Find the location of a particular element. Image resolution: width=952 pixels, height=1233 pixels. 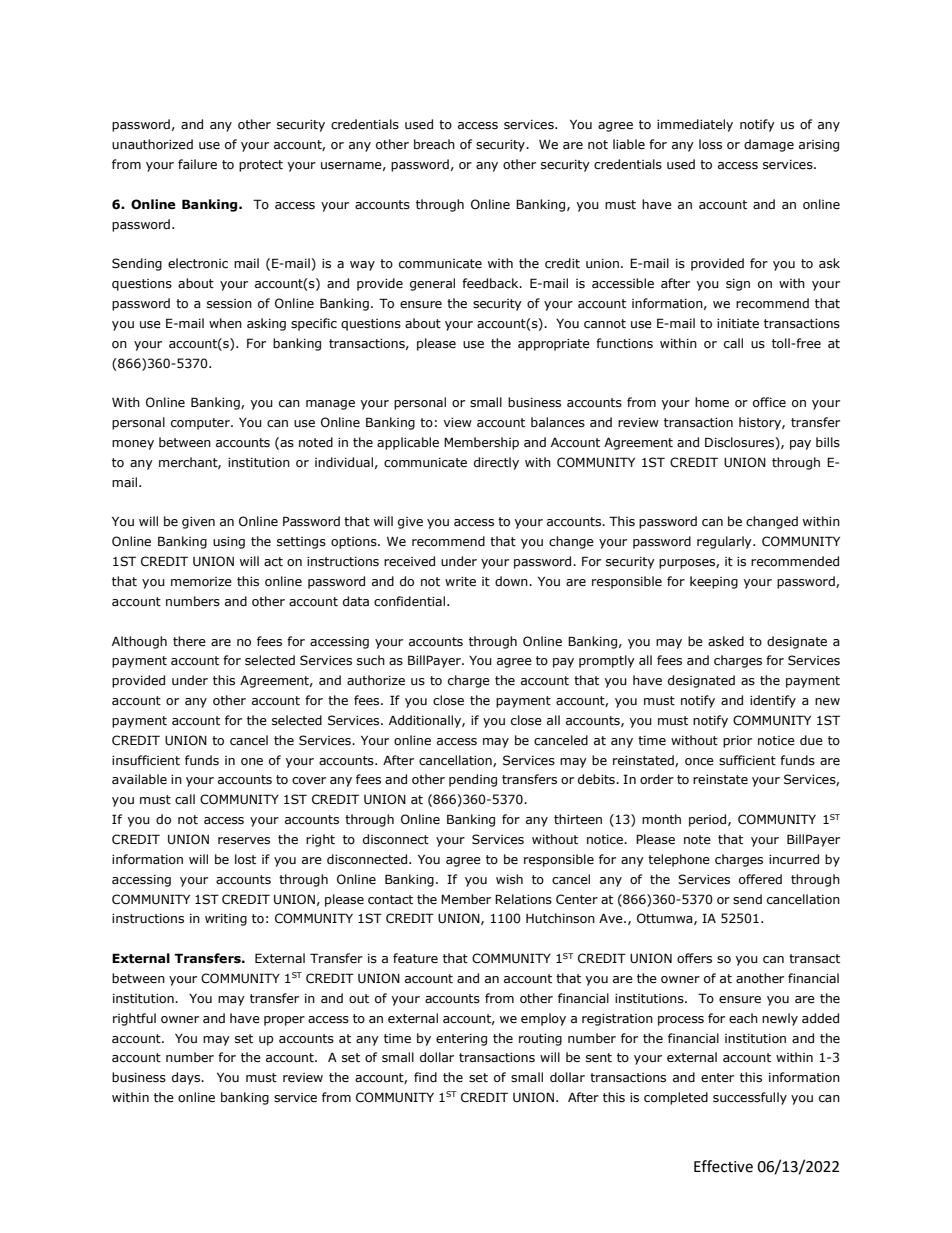

offered is located at coordinates (760, 879).
